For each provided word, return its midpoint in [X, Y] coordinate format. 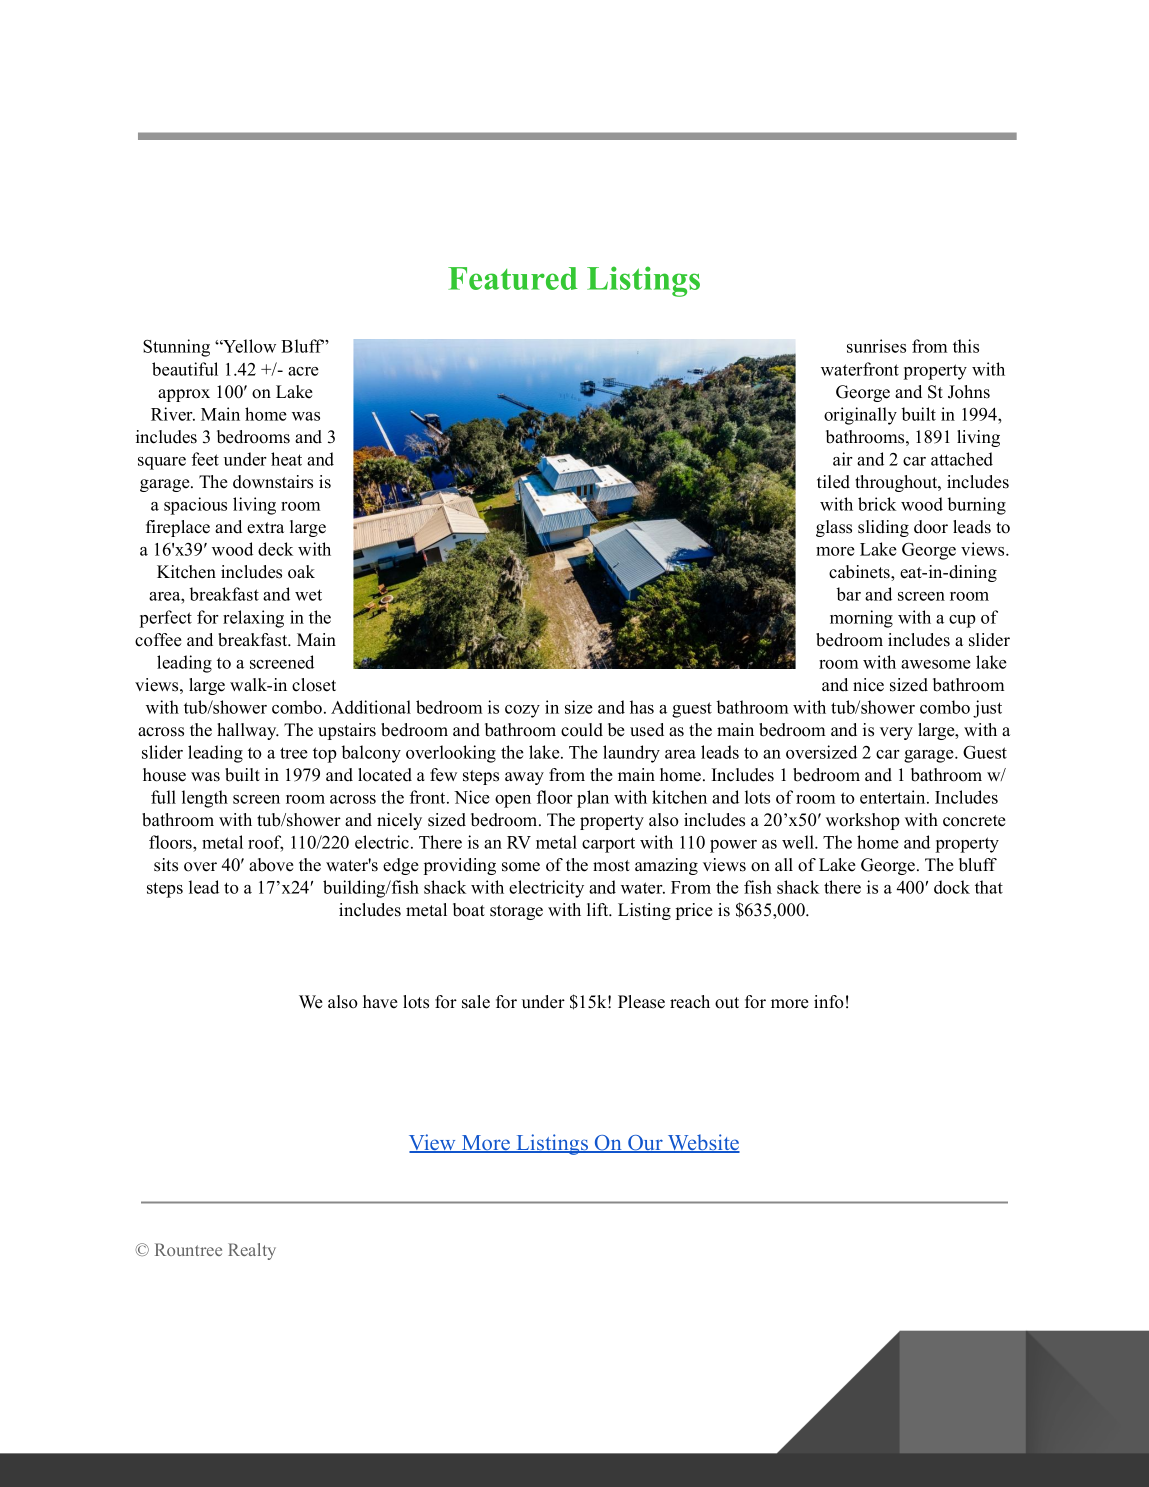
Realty [252, 1251]
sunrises [876, 346]
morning [861, 619]
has [642, 707]
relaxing [253, 619]
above [271, 865]
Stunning [176, 348]
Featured [513, 278]
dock [952, 887]
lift [599, 909]
